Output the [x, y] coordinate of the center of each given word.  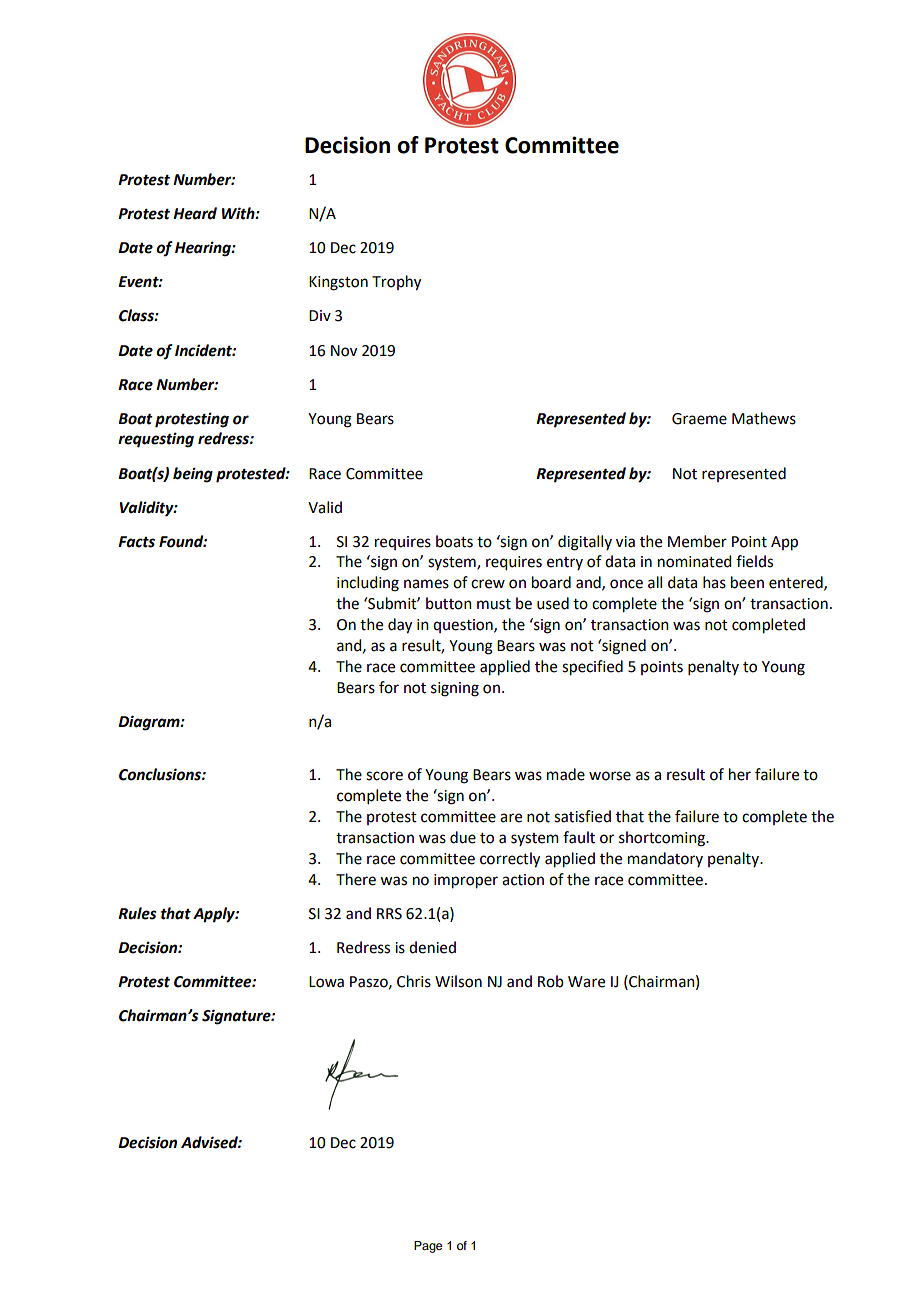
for [389, 687]
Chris [414, 981]
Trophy [396, 283]
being [193, 475]
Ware [586, 982]
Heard [195, 213]
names [426, 584]
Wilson [458, 981]
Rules [137, 913]
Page [428, 1247]
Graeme [699, 419]
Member [697, 541]
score [384, 776]
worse [610, 776]
